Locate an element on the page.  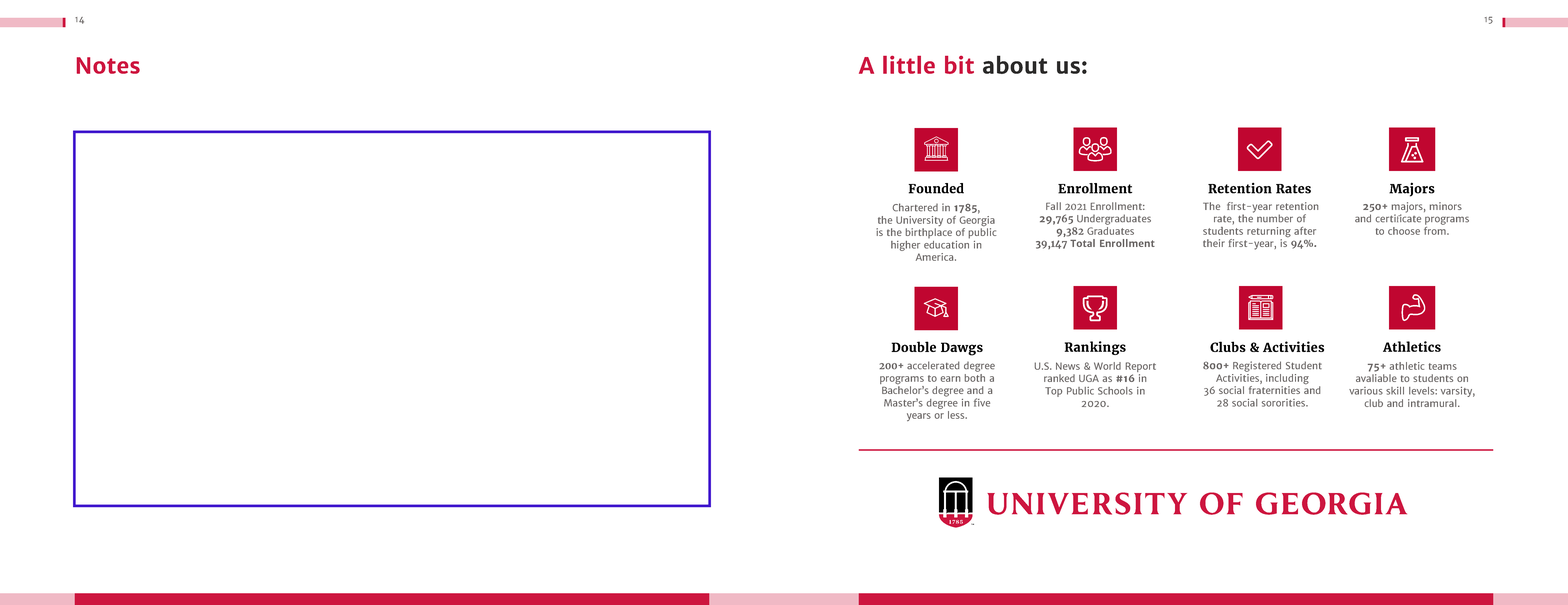
after is located at coordinates (1305, 231).
